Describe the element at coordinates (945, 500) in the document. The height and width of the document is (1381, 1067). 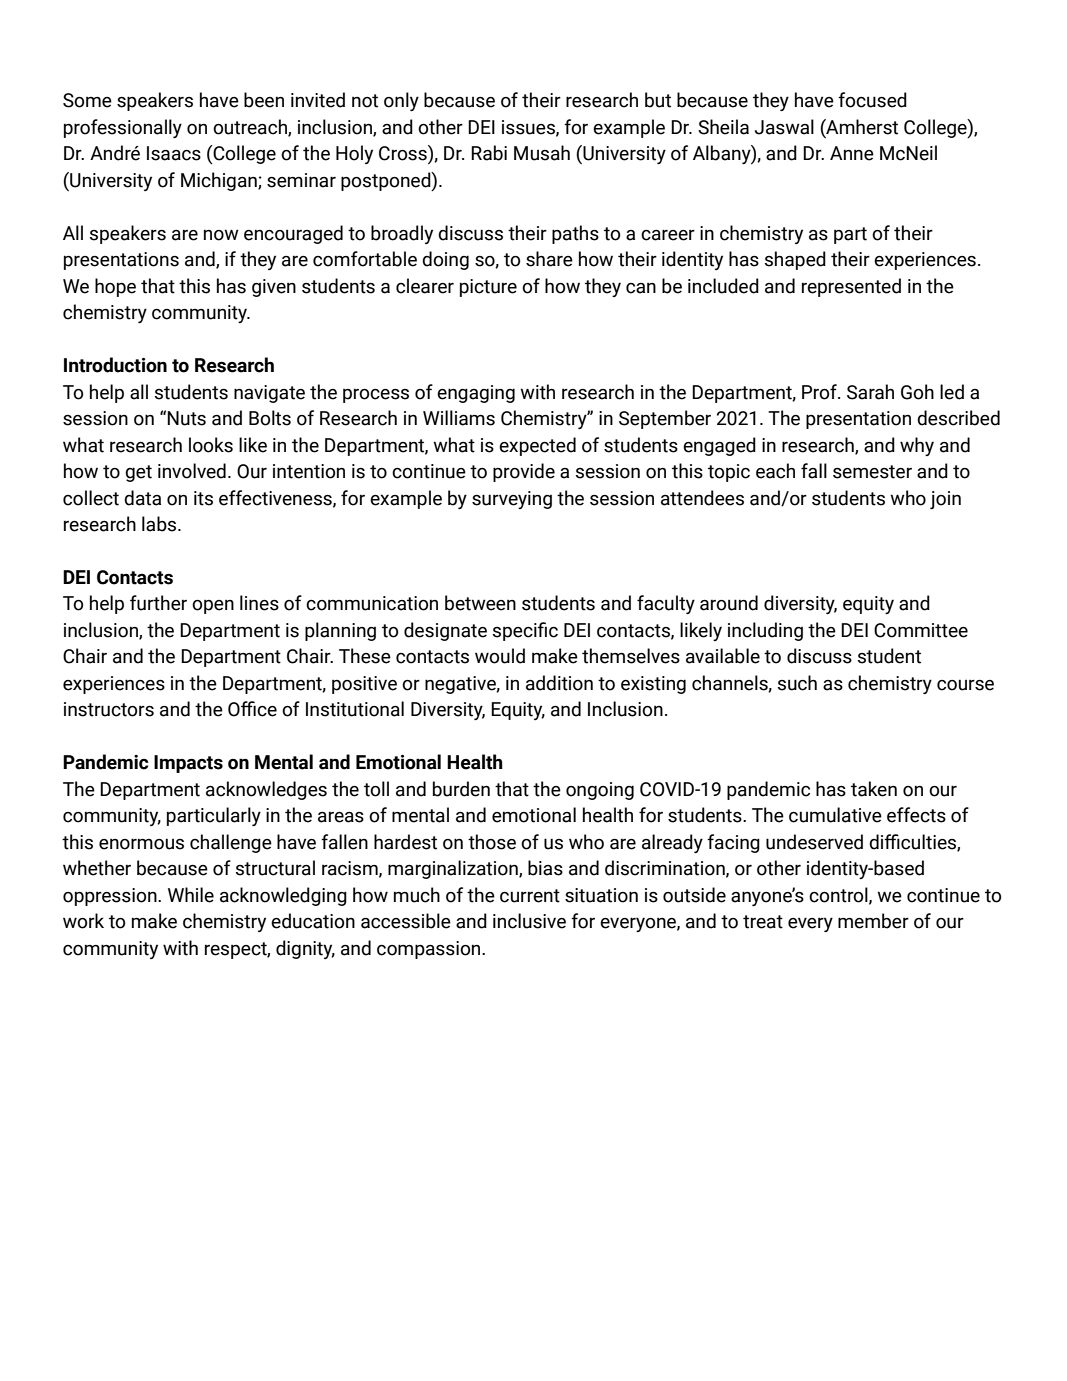
I see `join` at that location.
